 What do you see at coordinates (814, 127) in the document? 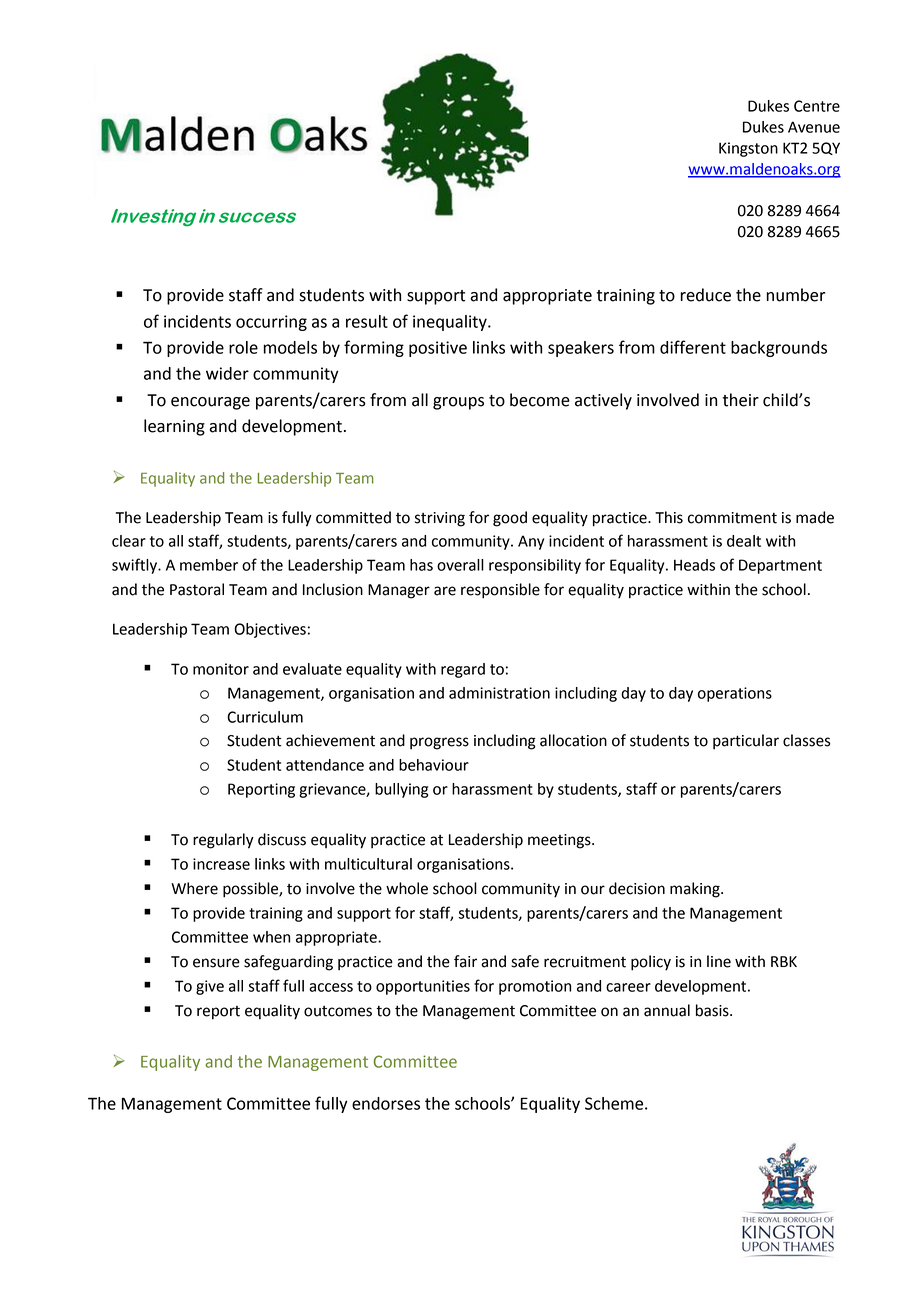
I see `Avenue` at bounding box center [814, 127].
